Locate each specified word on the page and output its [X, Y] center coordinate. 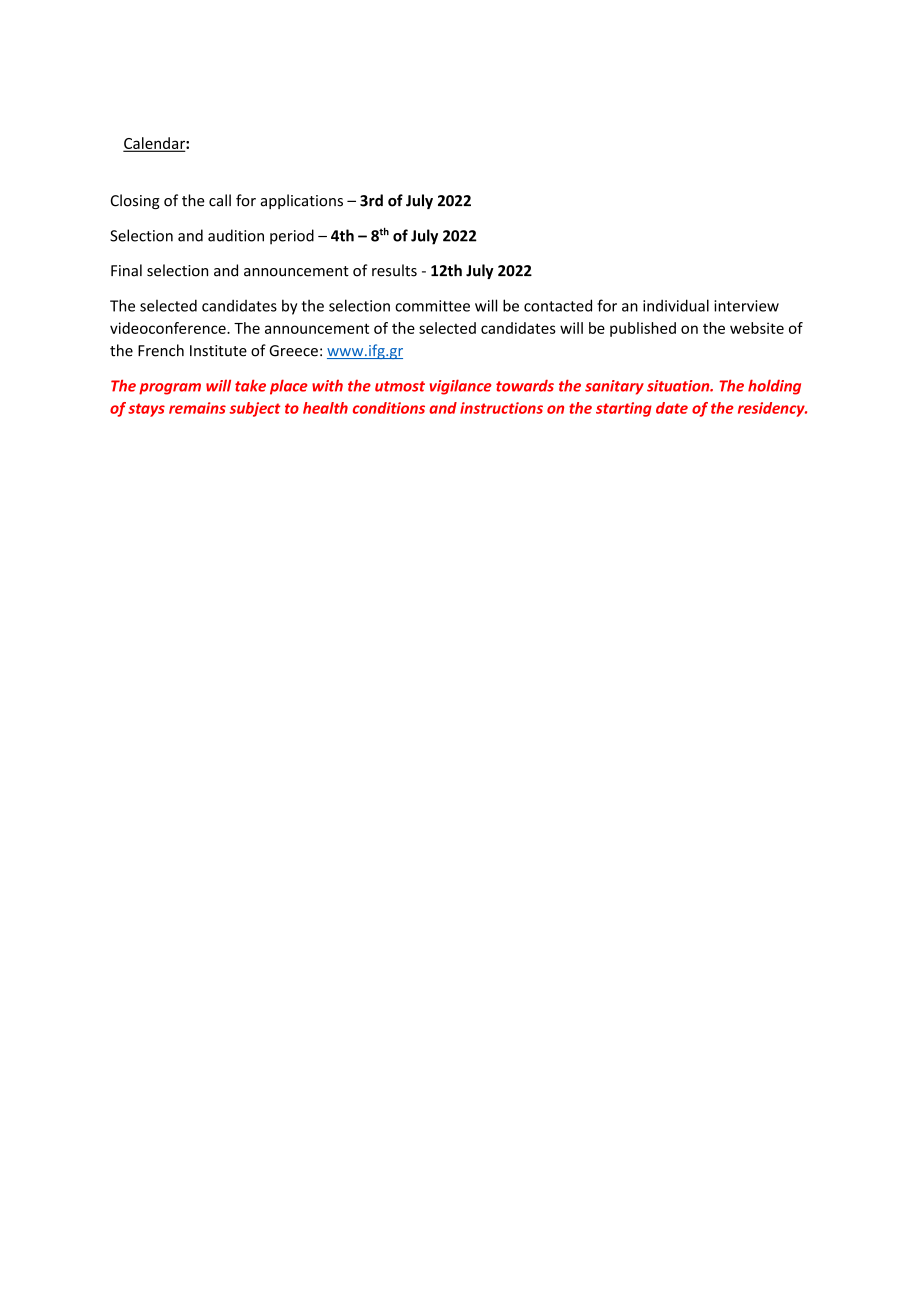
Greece [293, 351]
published [643, 329]
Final [126, 270]
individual [676, 305]
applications [302, 201]
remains [197, 408]
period [292, 237]
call [220, 200]
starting [624, 409]
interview [746, 306]
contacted [558, 305]
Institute [218, 351]
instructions [501, 408]
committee [432, 306]
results [394, 270]
